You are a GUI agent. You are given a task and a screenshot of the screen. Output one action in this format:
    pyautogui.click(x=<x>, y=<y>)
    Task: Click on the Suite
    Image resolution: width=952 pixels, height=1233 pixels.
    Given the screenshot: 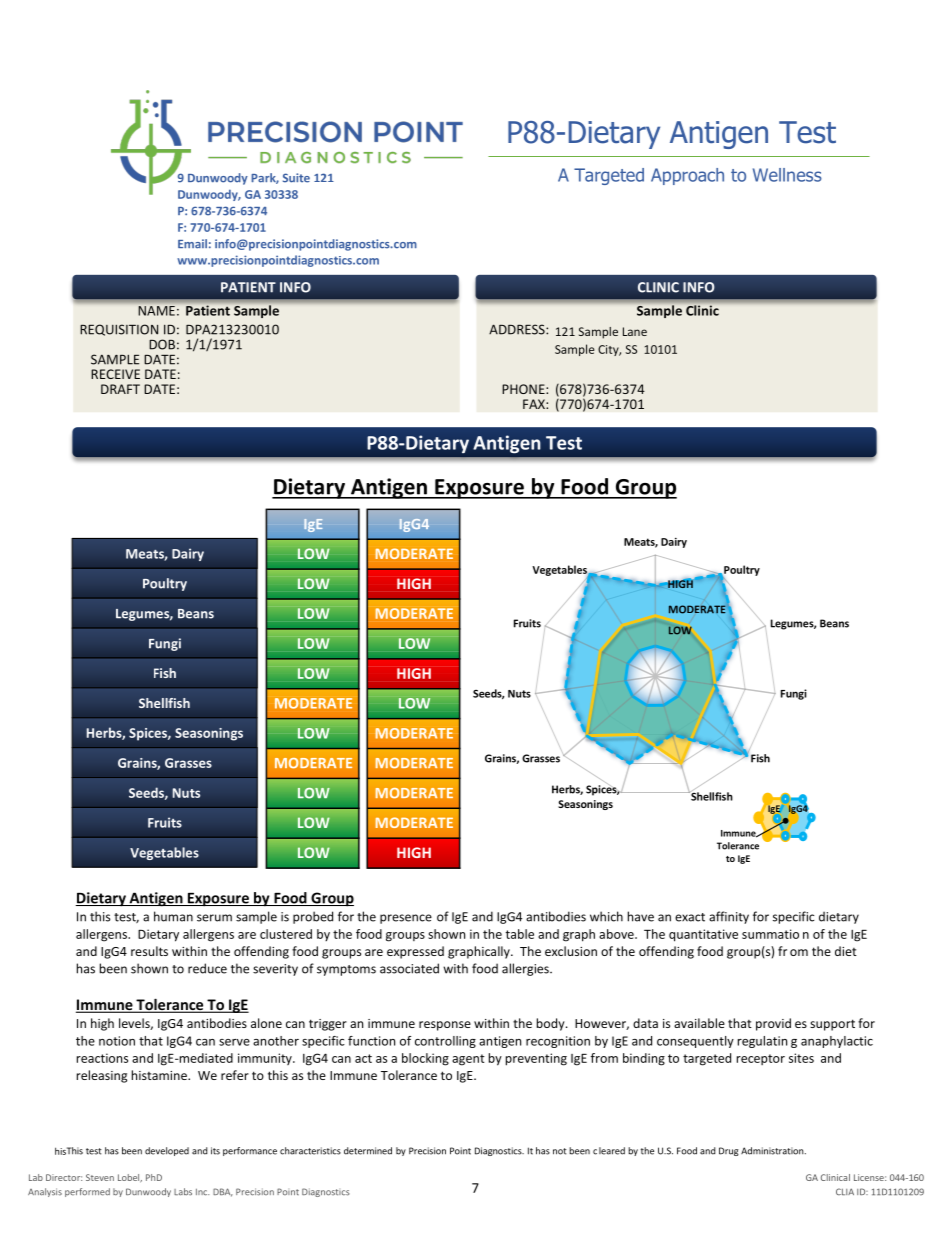 What is the action you would take?
    pyautogui.click(x=296, y=178)
